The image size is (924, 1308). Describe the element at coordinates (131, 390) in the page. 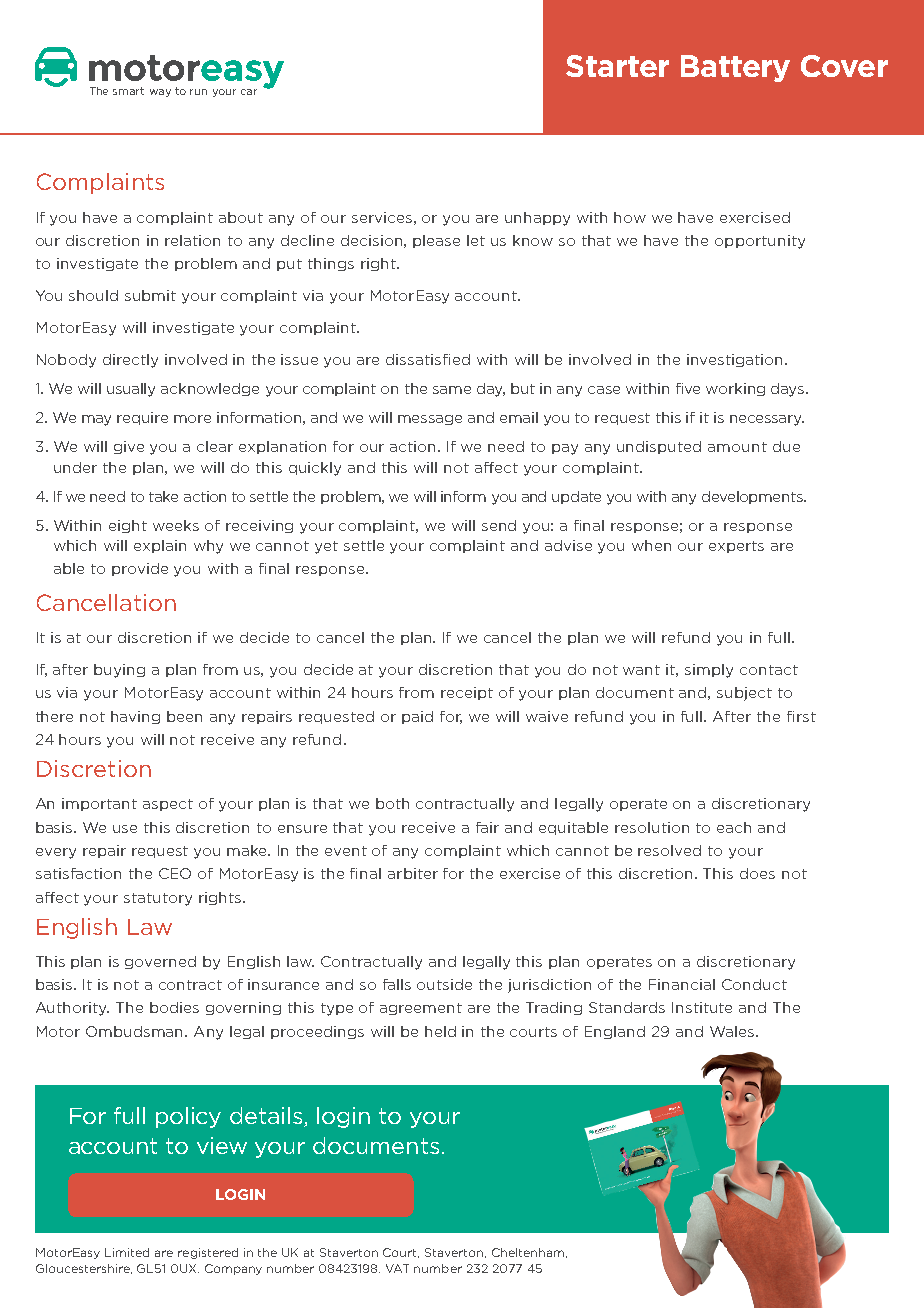

I see `usually` at that location.
